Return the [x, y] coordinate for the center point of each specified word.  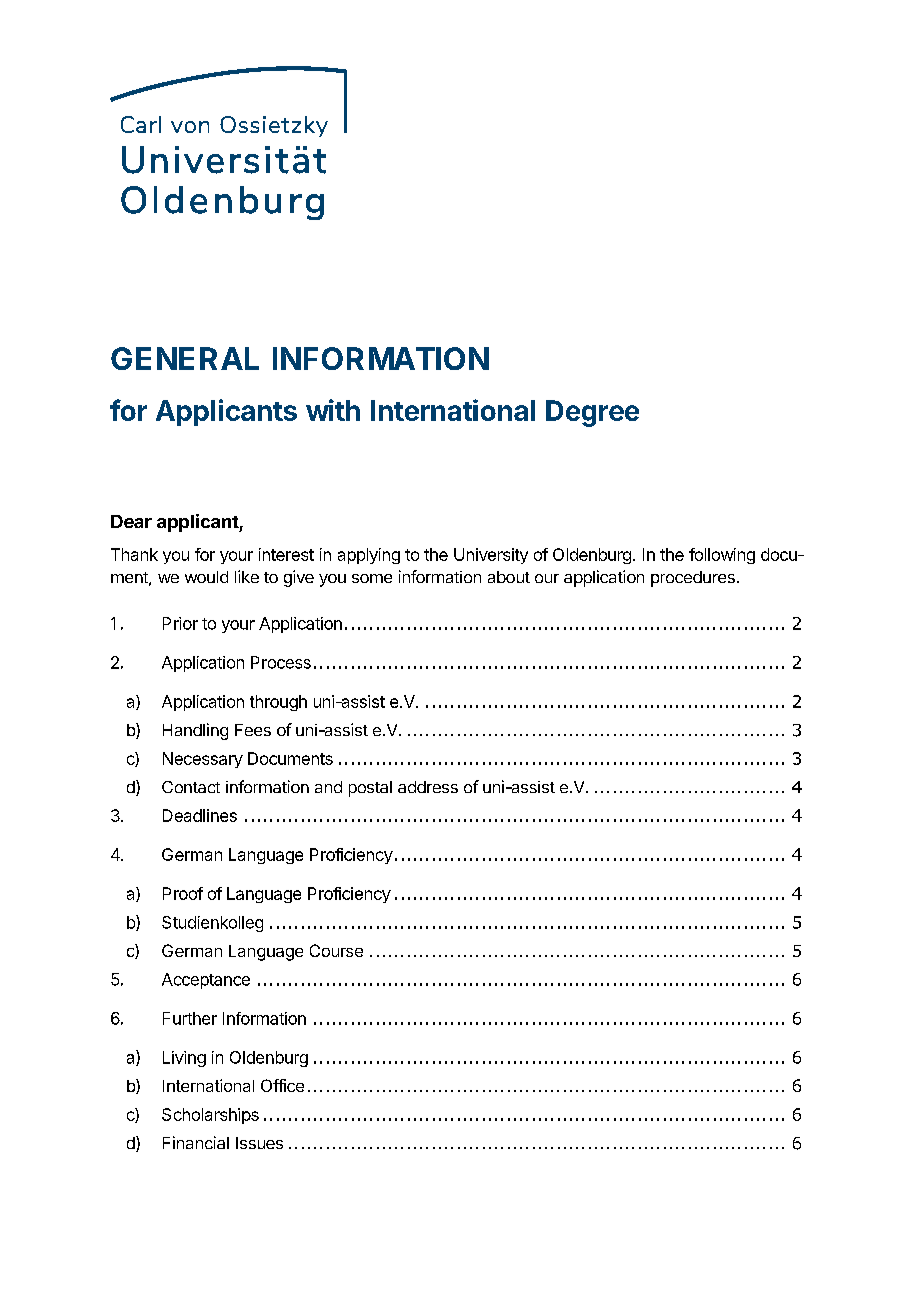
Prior [180, 623]
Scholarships [210, 1116]
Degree [592, 413]
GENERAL [185, 358]
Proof [183, 893]
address [428, 787]
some [372, 578]
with [333, 410]
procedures [693, 579]
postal [370, 789]
